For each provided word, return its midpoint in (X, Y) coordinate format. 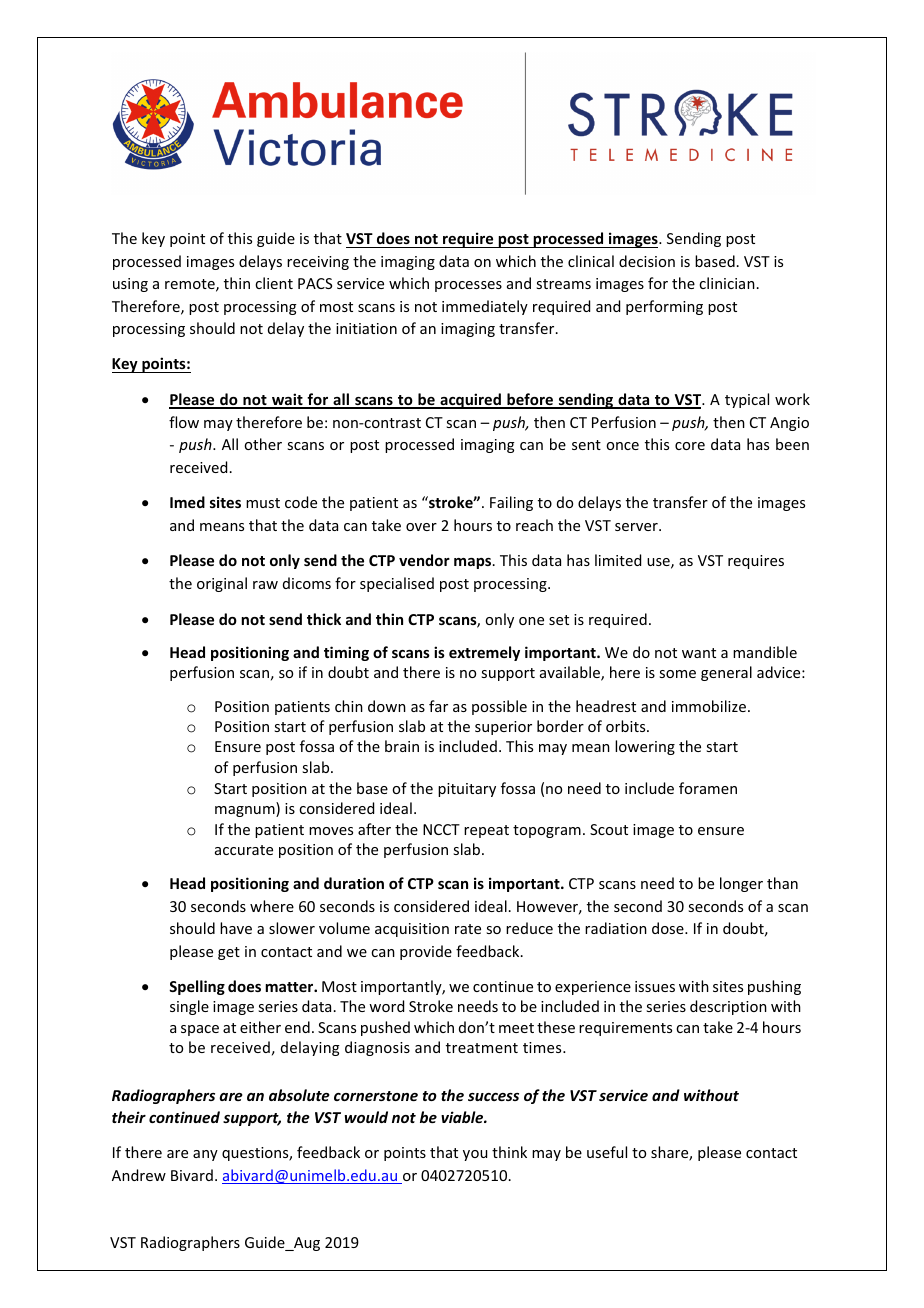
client (274, 283)
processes (468, 286)
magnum (246, 811)
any (205, 1155)
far (438, 706)
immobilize (710, 706)
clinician (727, 283)
